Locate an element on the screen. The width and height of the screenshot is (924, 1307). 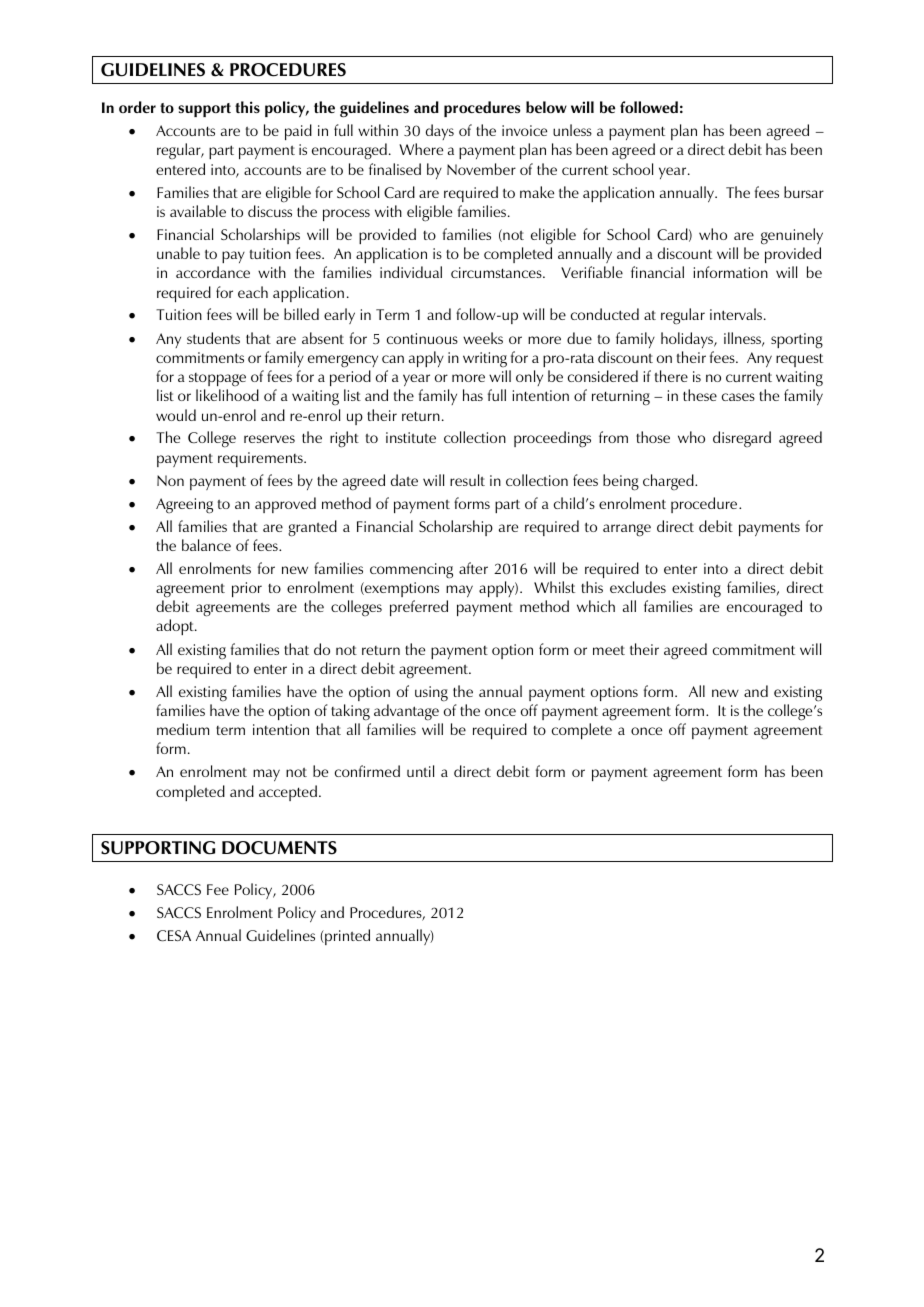
printed is located at coordinates (346, 937).
